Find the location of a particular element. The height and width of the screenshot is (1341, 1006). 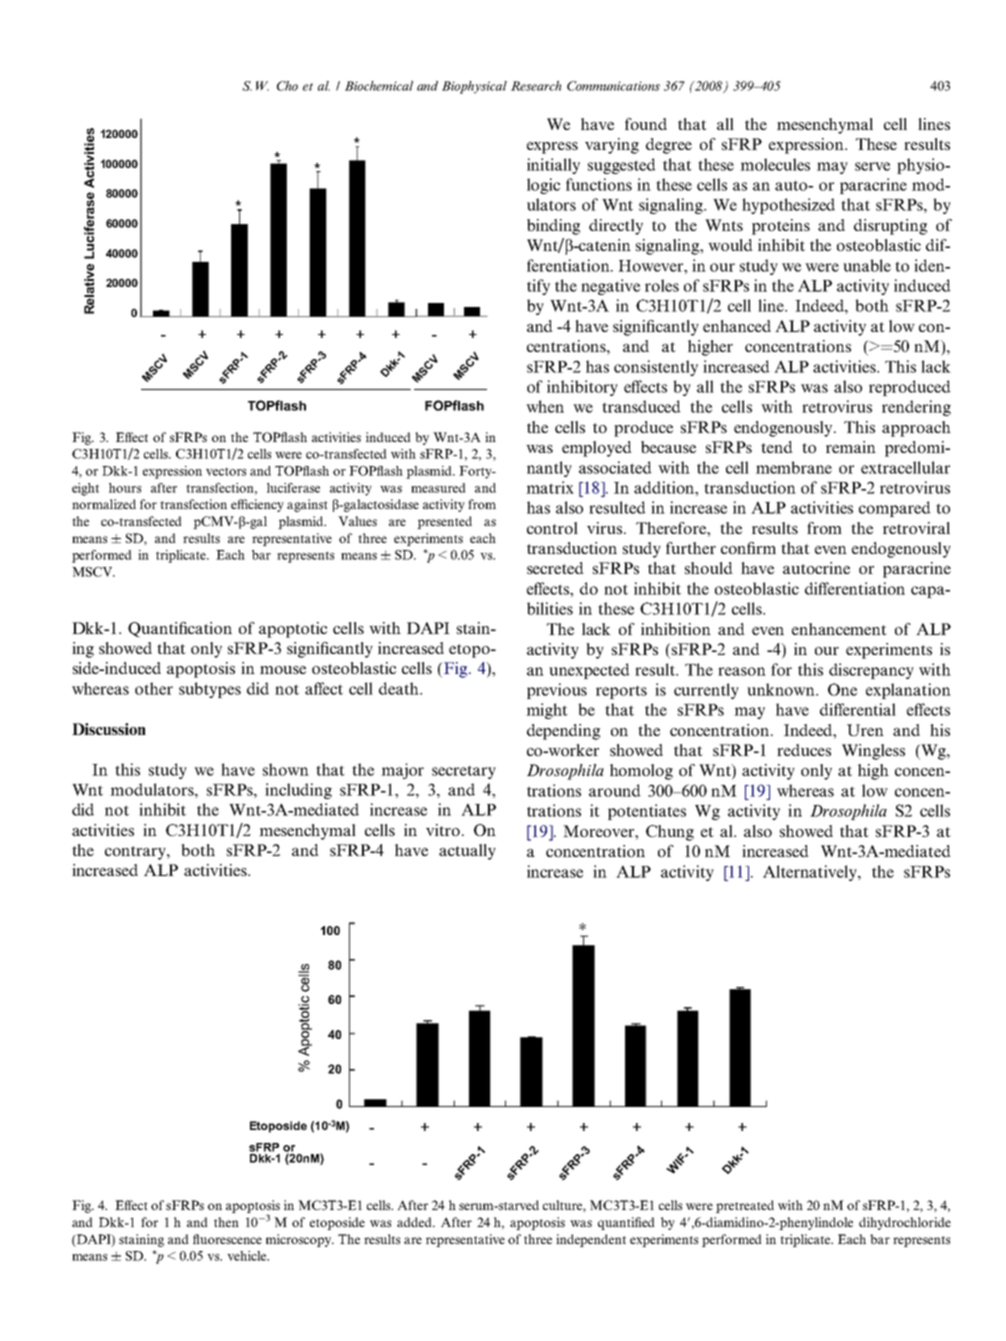

molecules is located at coordinates (775, 164).
